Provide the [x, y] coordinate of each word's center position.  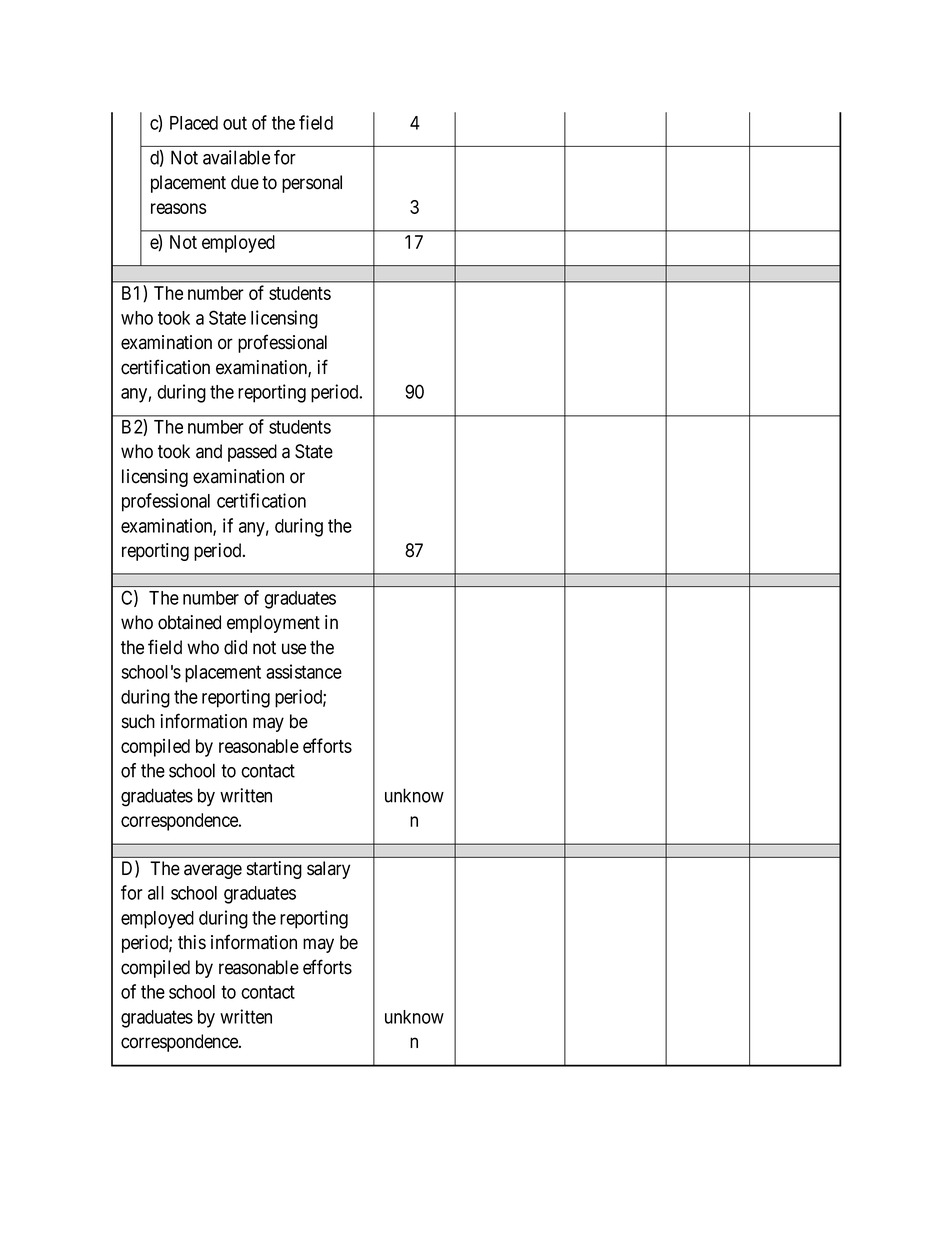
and [209, 451]
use [294, 649]
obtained [189, 622]
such [138, 721]
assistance [304, 671]
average [213, 871]
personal [312, 184]
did [235, 647]
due [245, 182]
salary [328, 870]
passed [252, 453]
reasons [179, 208]
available [236, 157]
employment [273, 624]
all [156, 893]
